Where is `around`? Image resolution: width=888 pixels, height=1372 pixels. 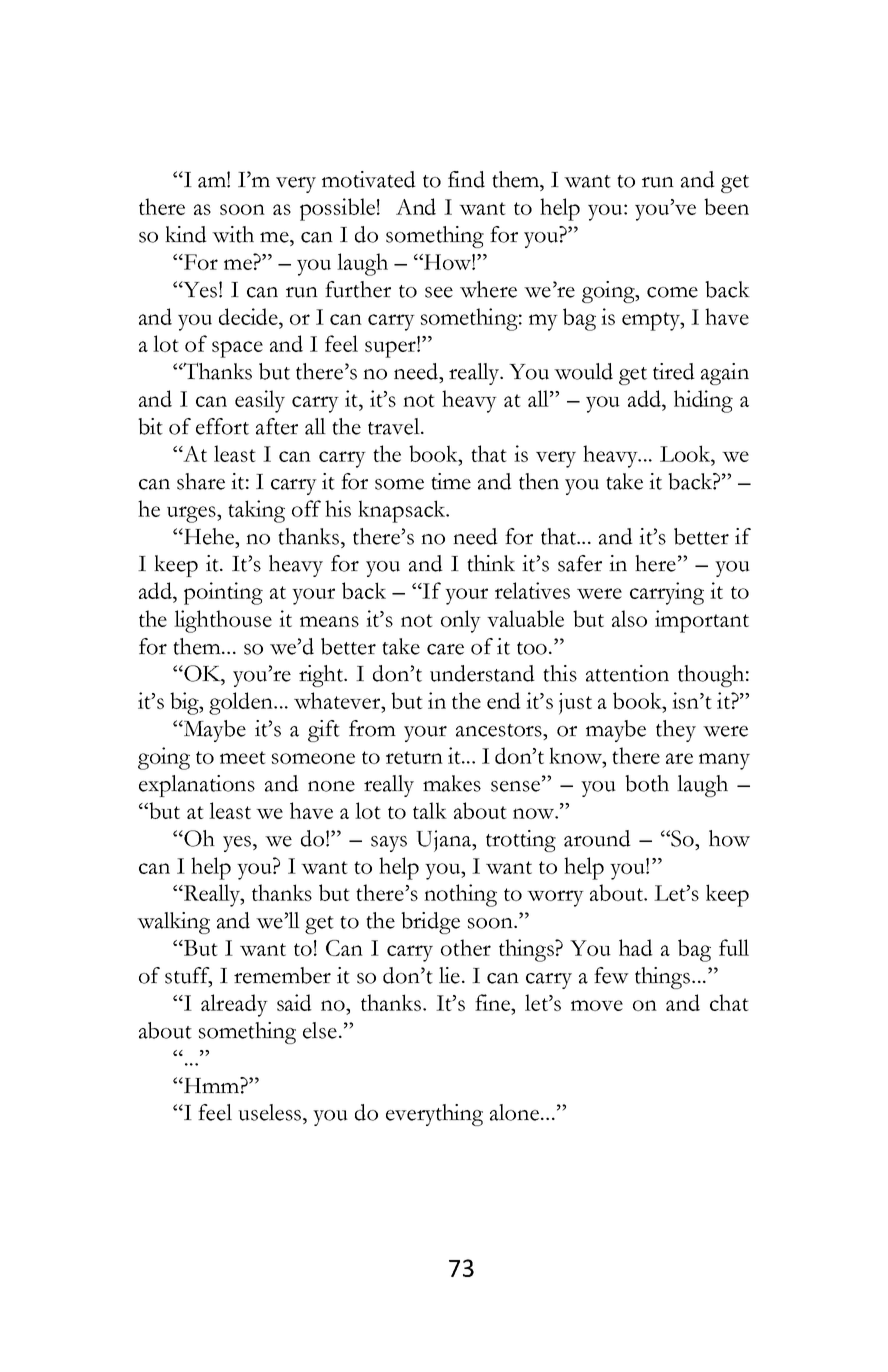
around is located at coordinates (597, 838).
